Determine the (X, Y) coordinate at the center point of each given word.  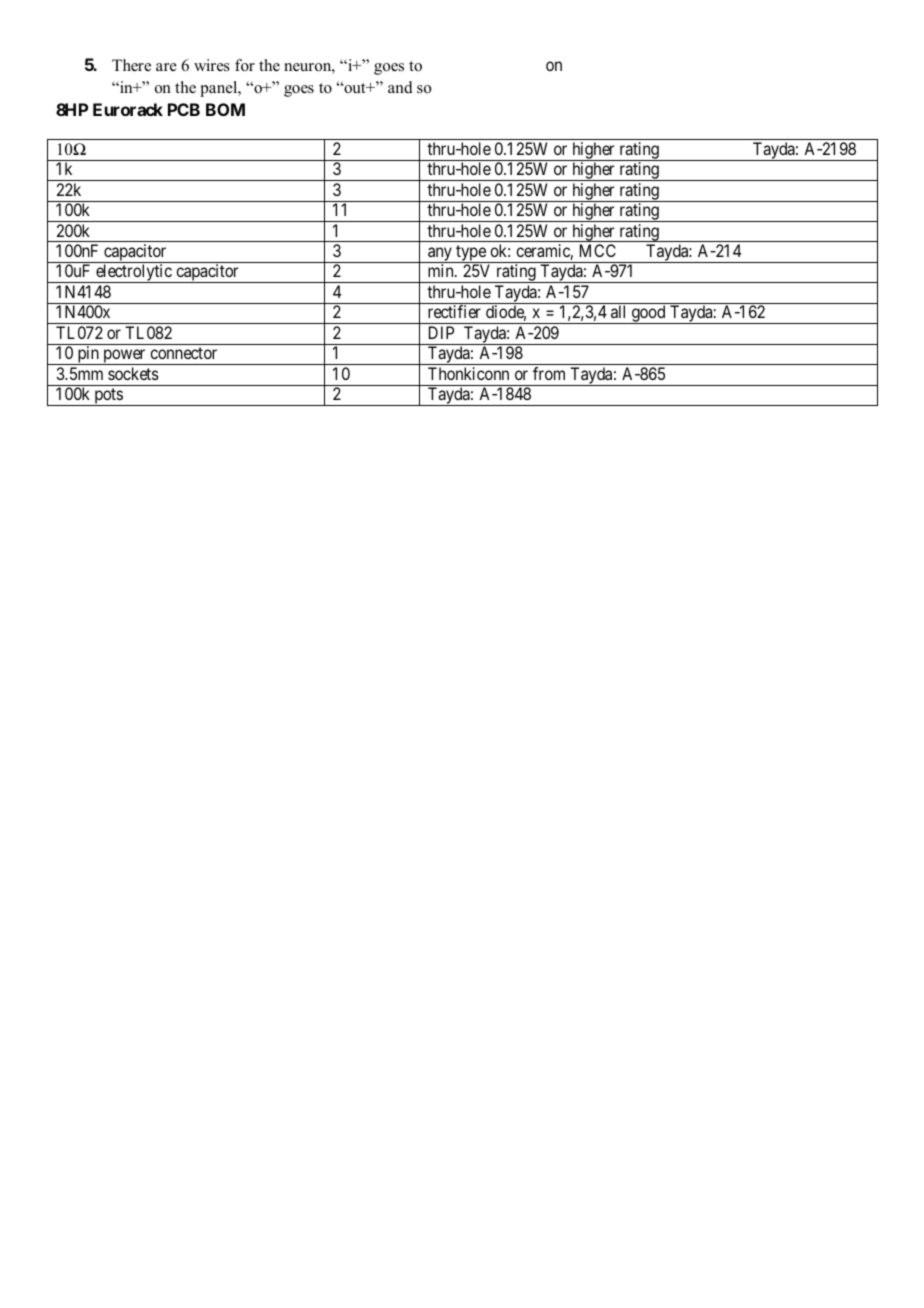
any (440, 255)
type (471, 254)
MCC (598, 250)
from (549, 373)
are (166, 67)
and (400, 87)
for (245, 65)
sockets (133, 373)
